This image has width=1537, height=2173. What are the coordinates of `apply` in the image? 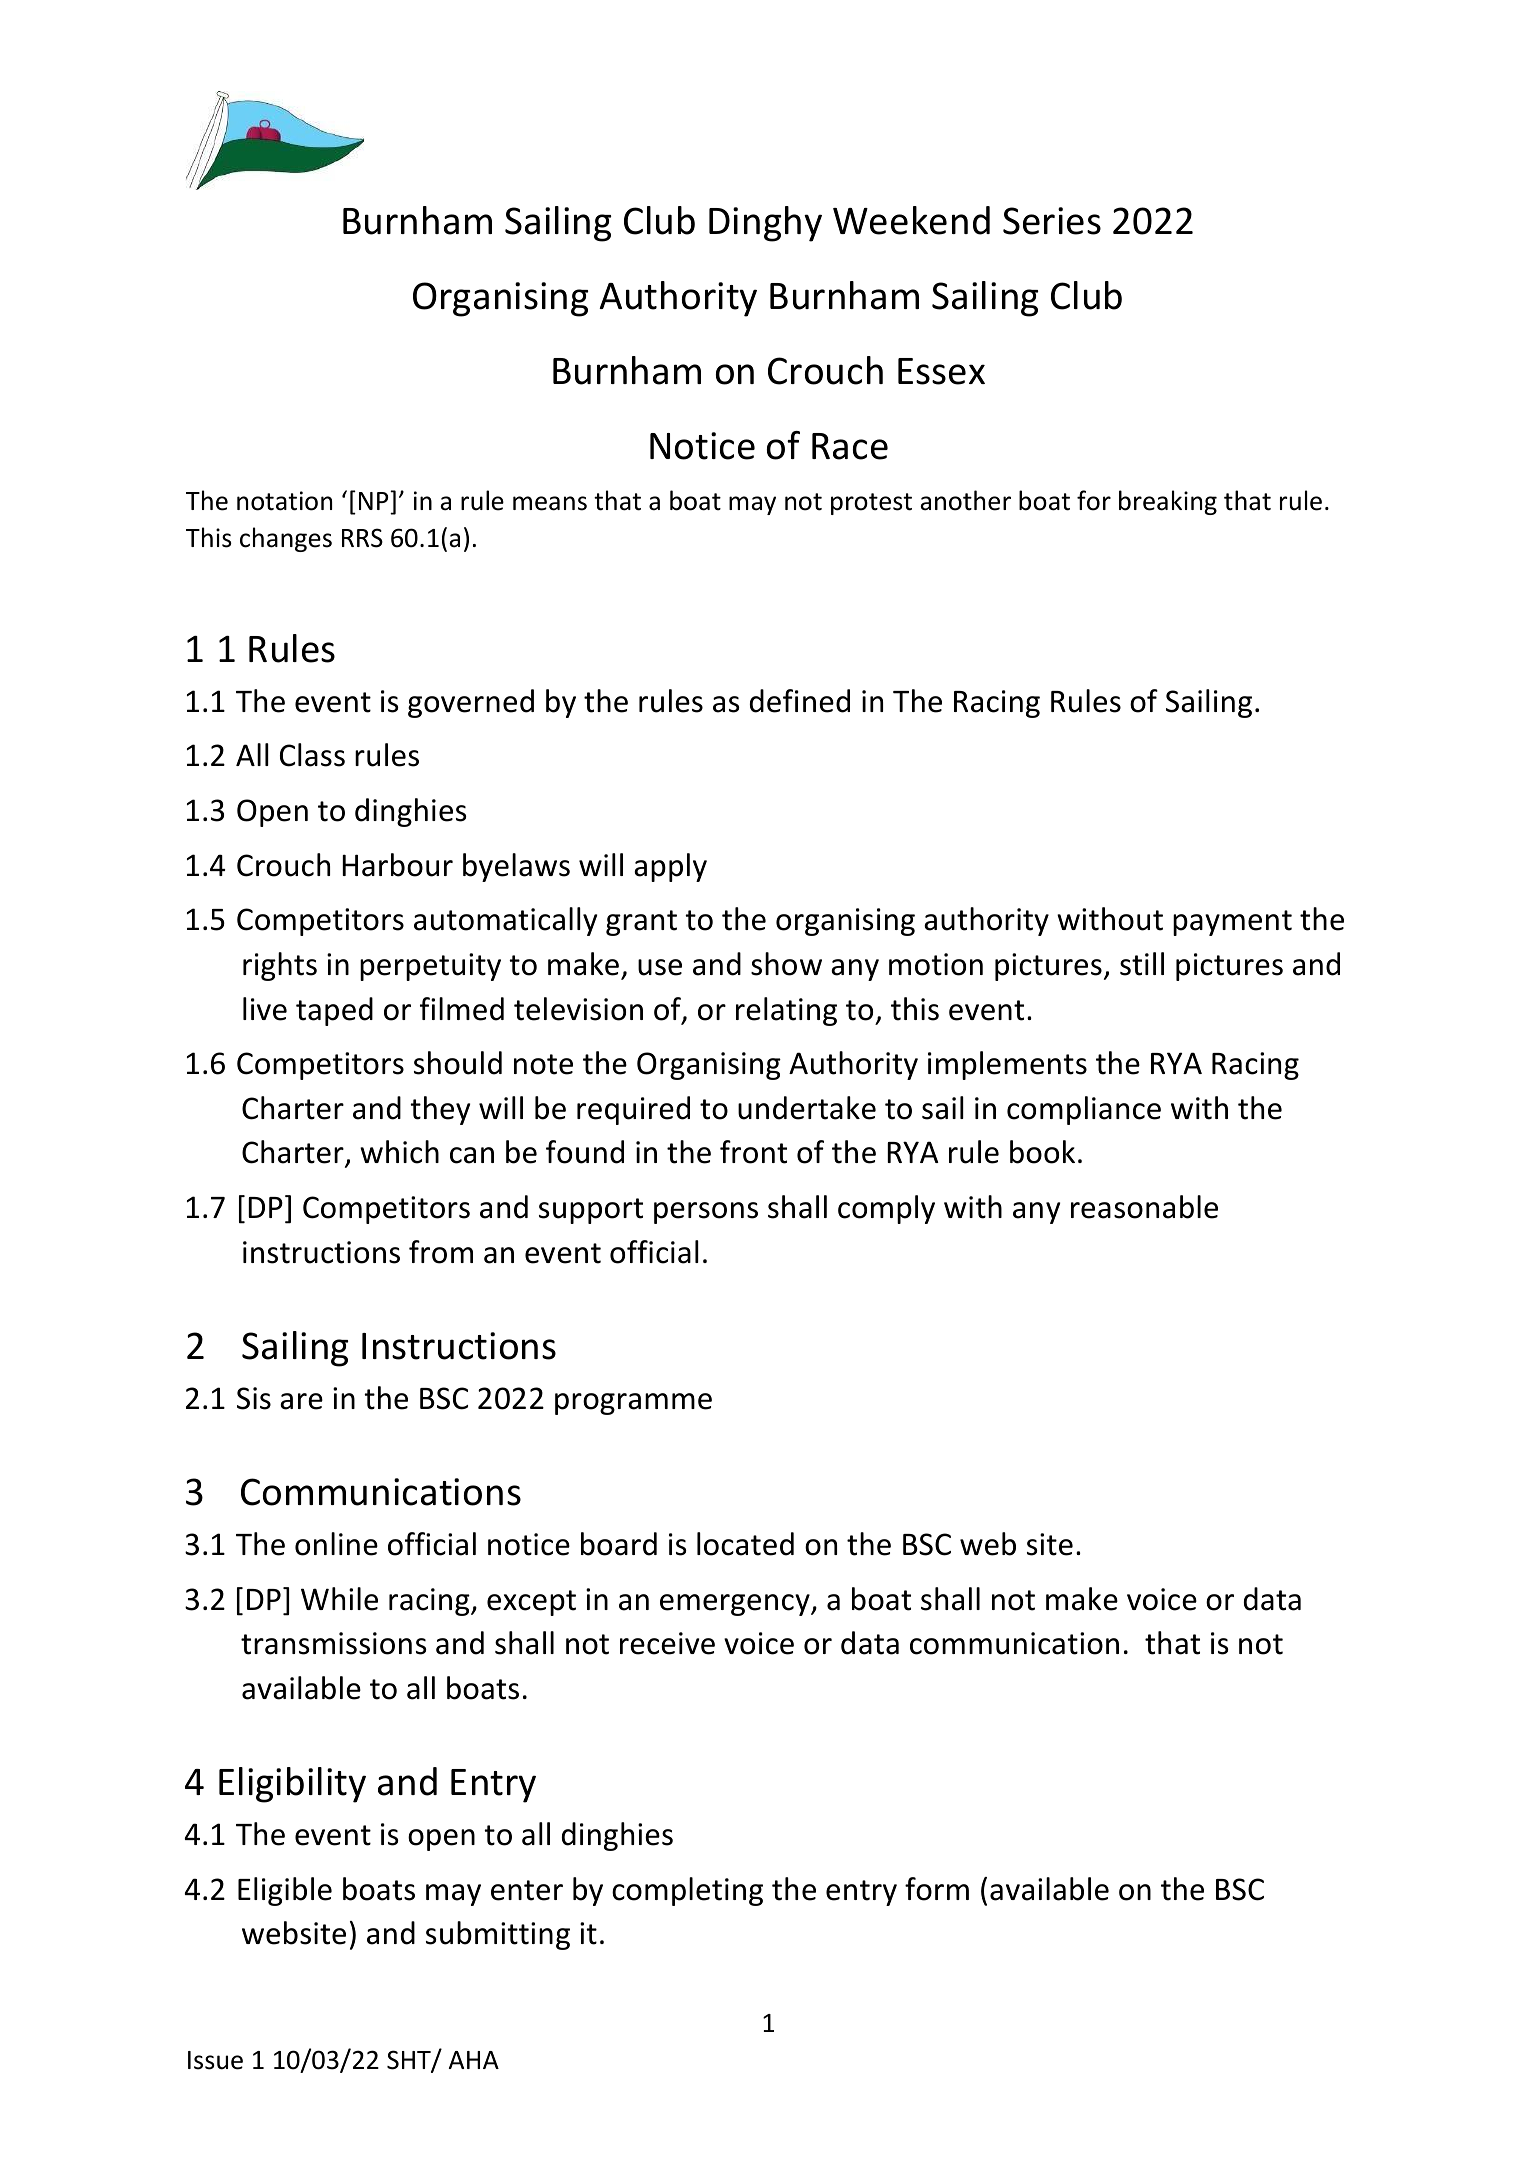 It's located at (670, 867).
